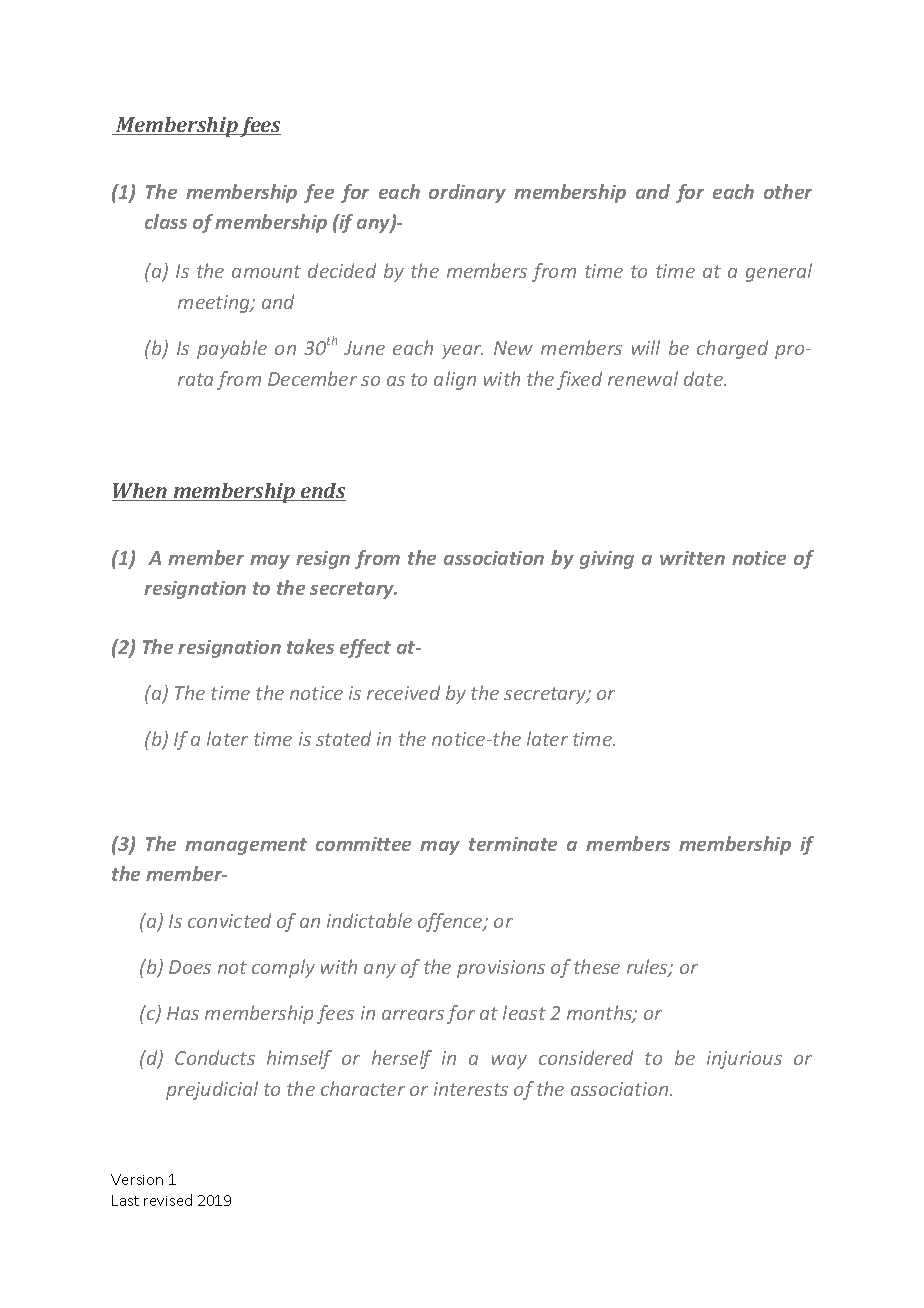  Describe the element at coordinates (788, 191) in the screenshot. I see `other` at that location.
